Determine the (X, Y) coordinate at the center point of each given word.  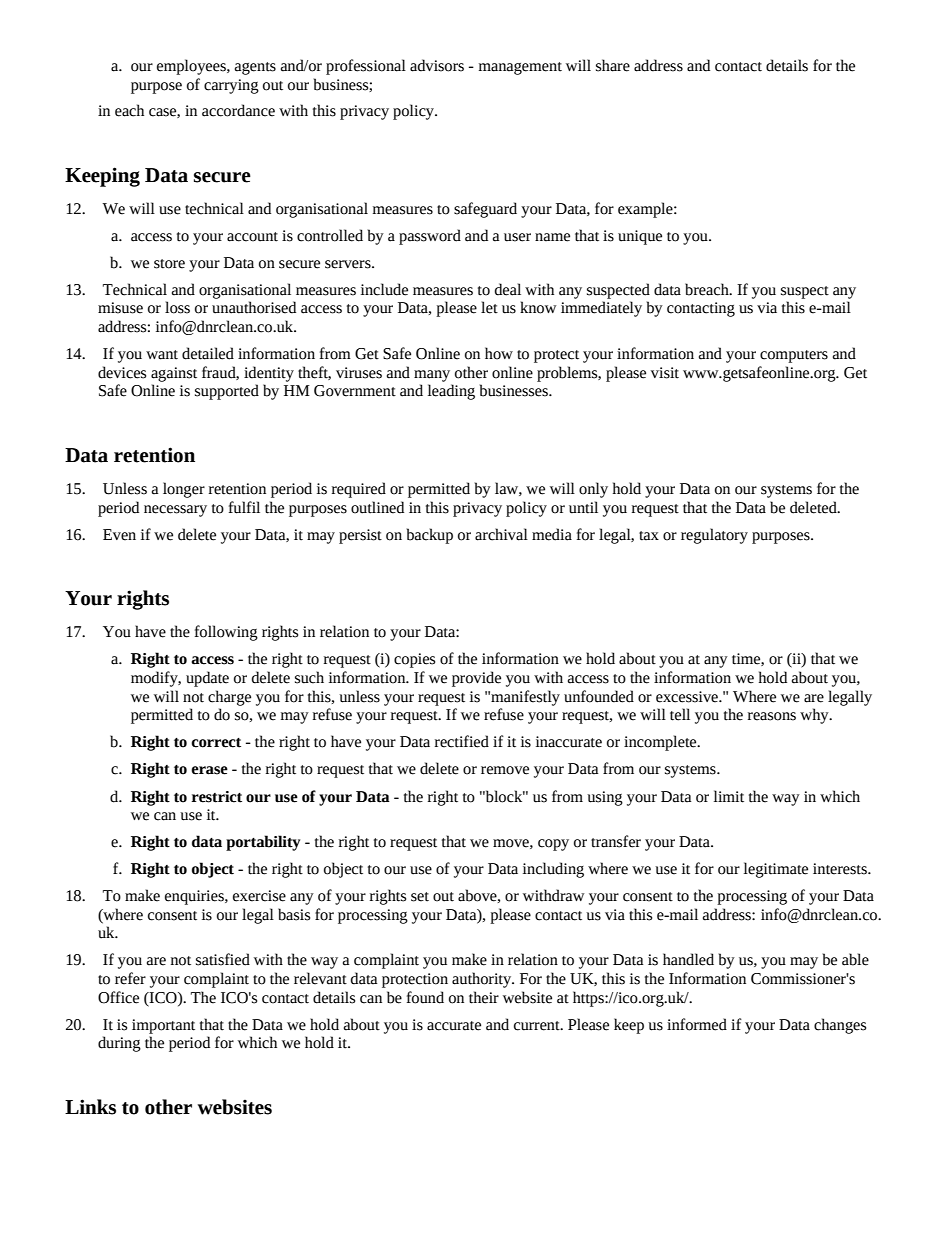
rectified (462, 741)
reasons (772, 716)
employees (192, 67)
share (613, 65)
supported (227, 392)
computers (794, 356)
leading (451, 392)
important (163, 1026)
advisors (437, 65)
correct (216, 743)
